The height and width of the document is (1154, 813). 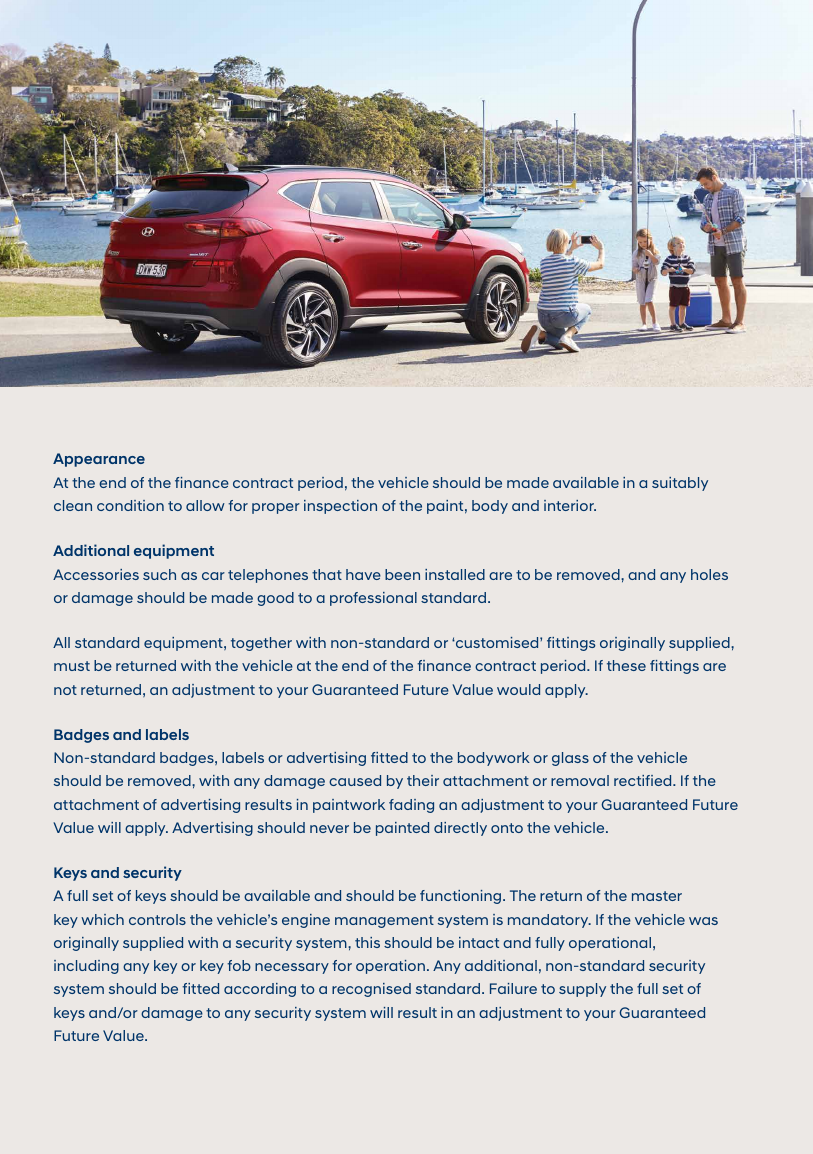 I want to click on fading, so click(x=411, y=806).
